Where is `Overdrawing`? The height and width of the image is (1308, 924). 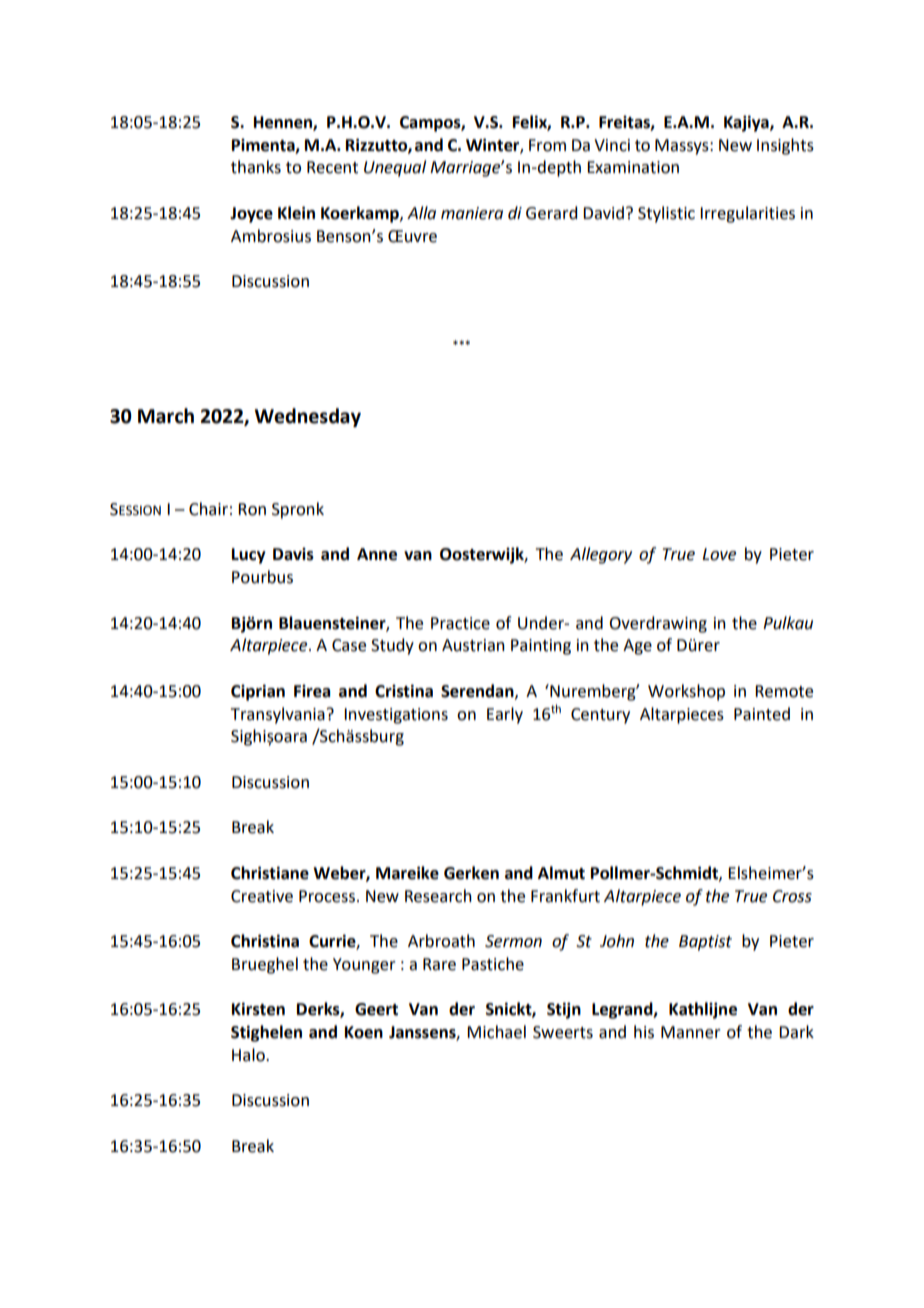
Overdrawing is located at coordinates (658, 624).
